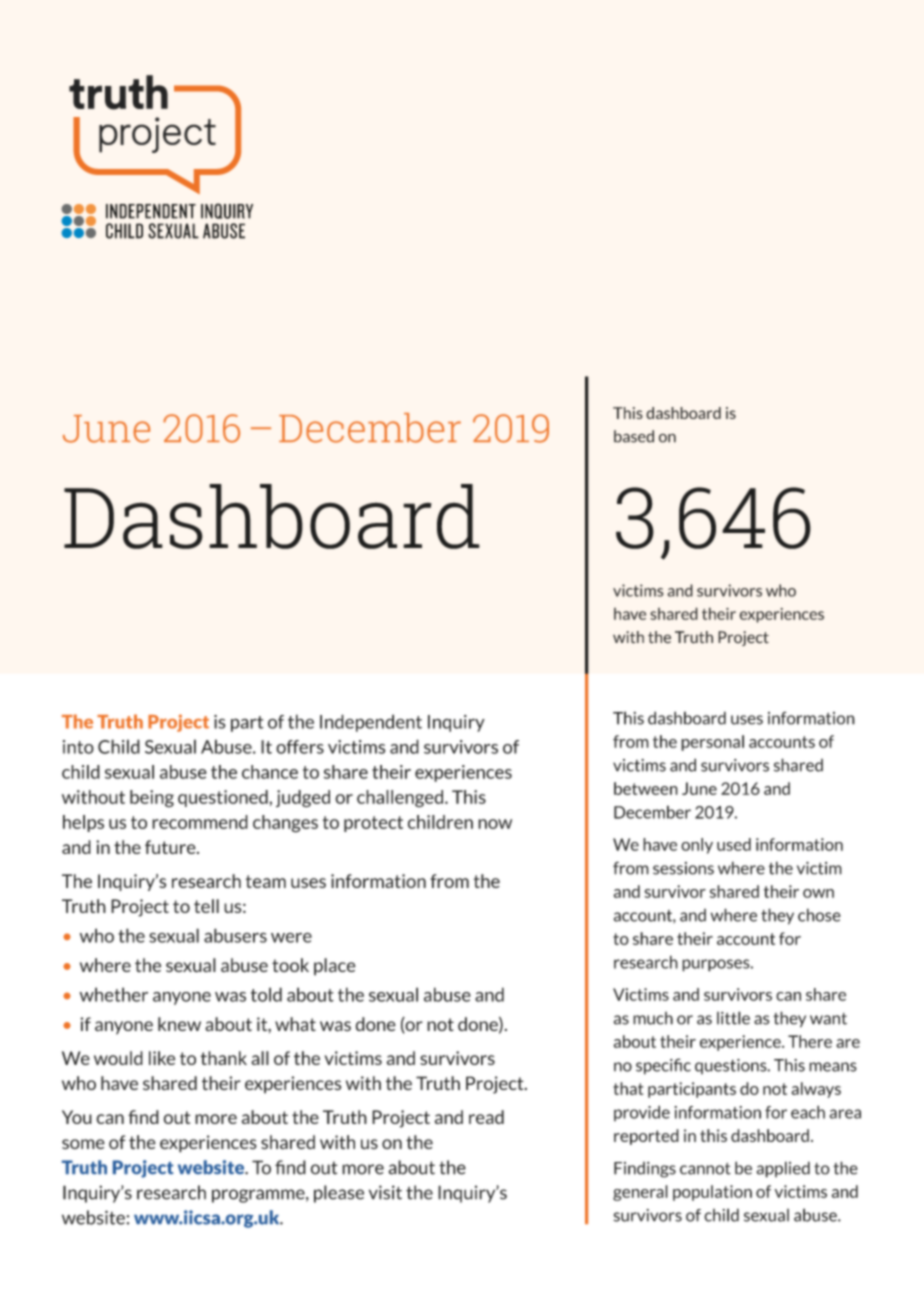  What do you see at coordinates (114, 994) in the screenshot?
I see `whether` at bounding box center [114, 994].
